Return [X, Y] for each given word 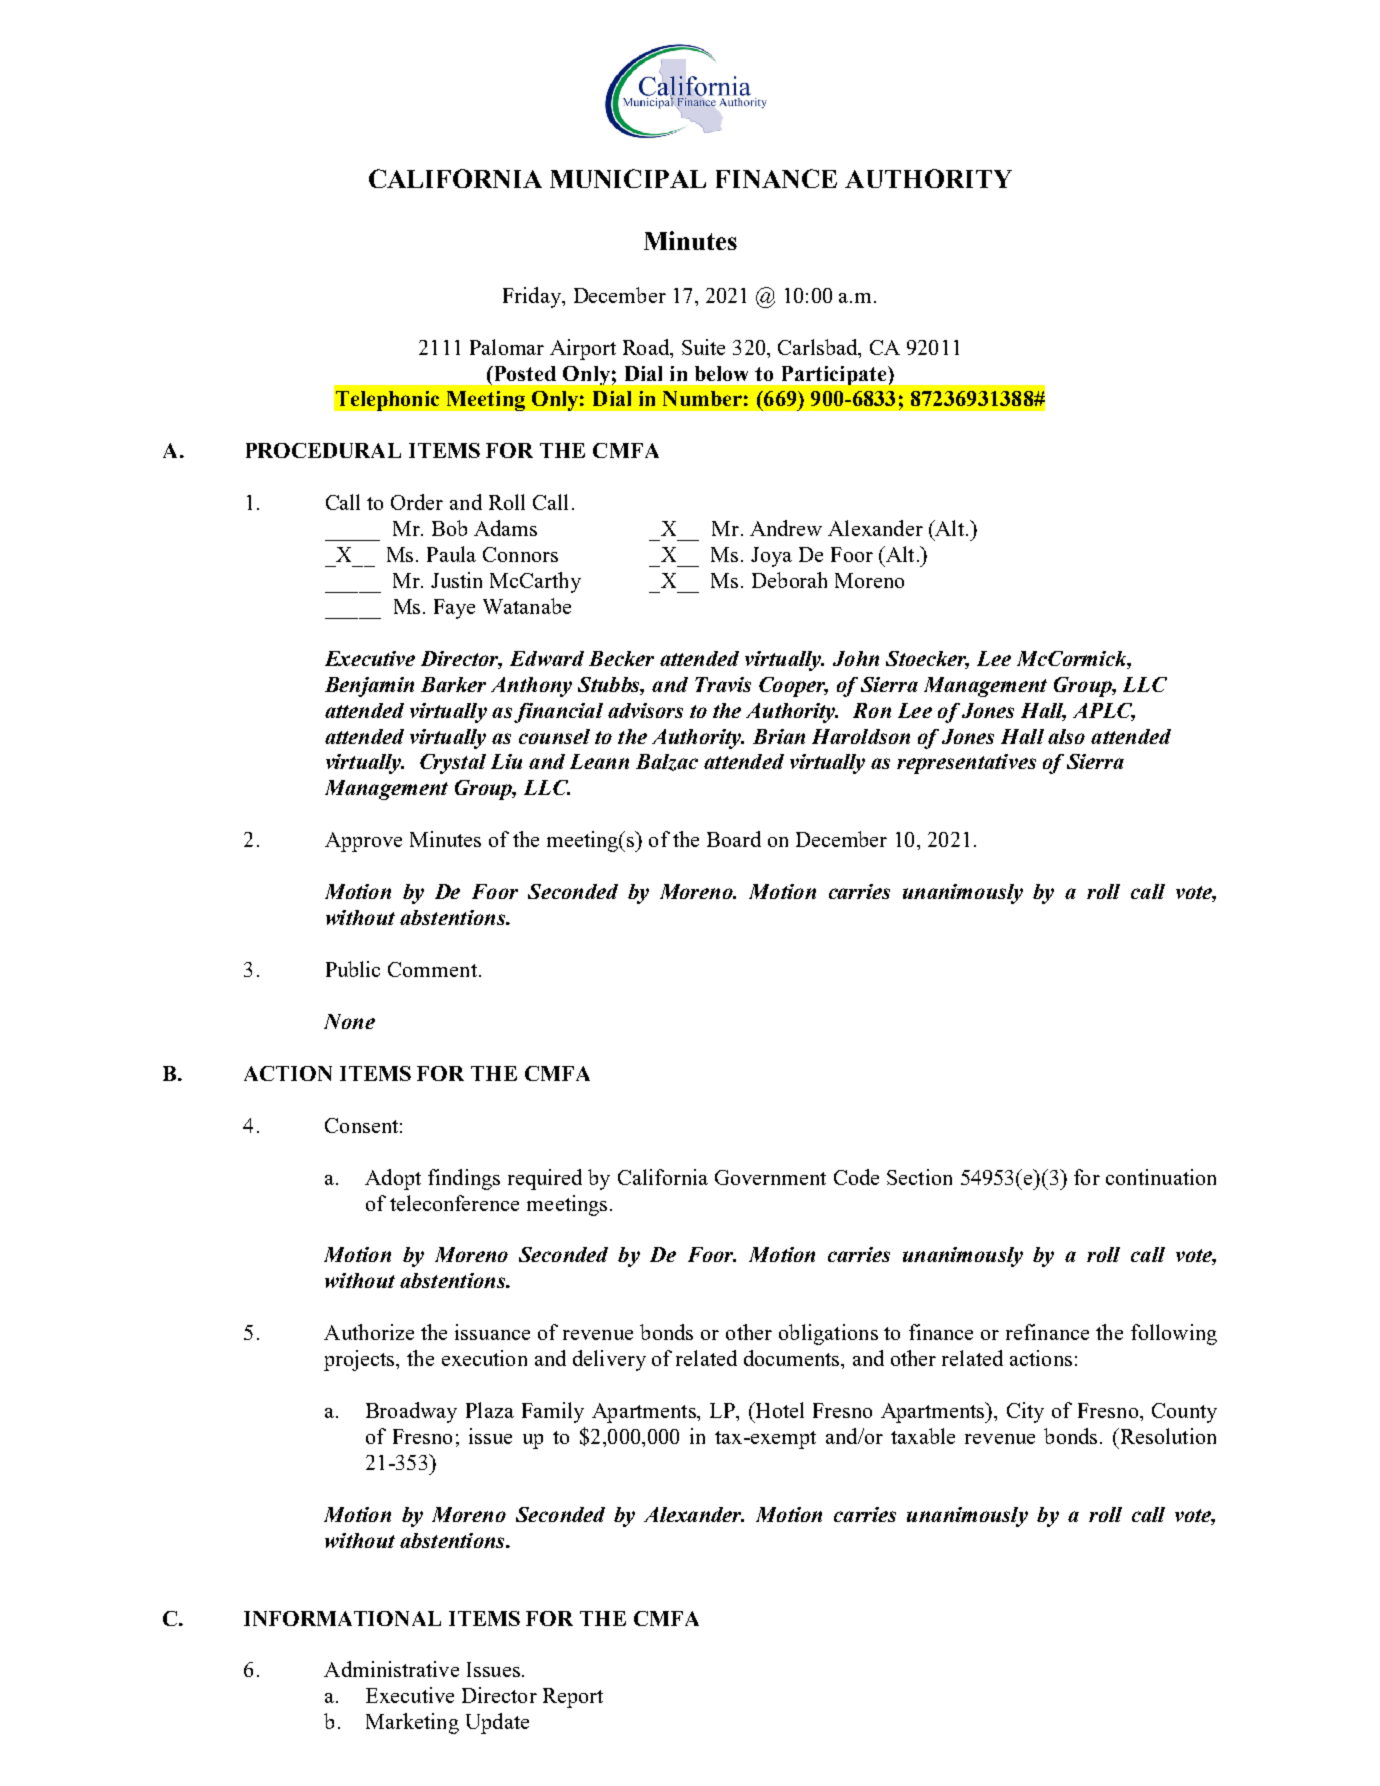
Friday [533, 297]
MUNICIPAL [628, 178]
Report [573, 1698]
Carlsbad [819, 347]
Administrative [391, 1669]
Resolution [1167, 1436]
